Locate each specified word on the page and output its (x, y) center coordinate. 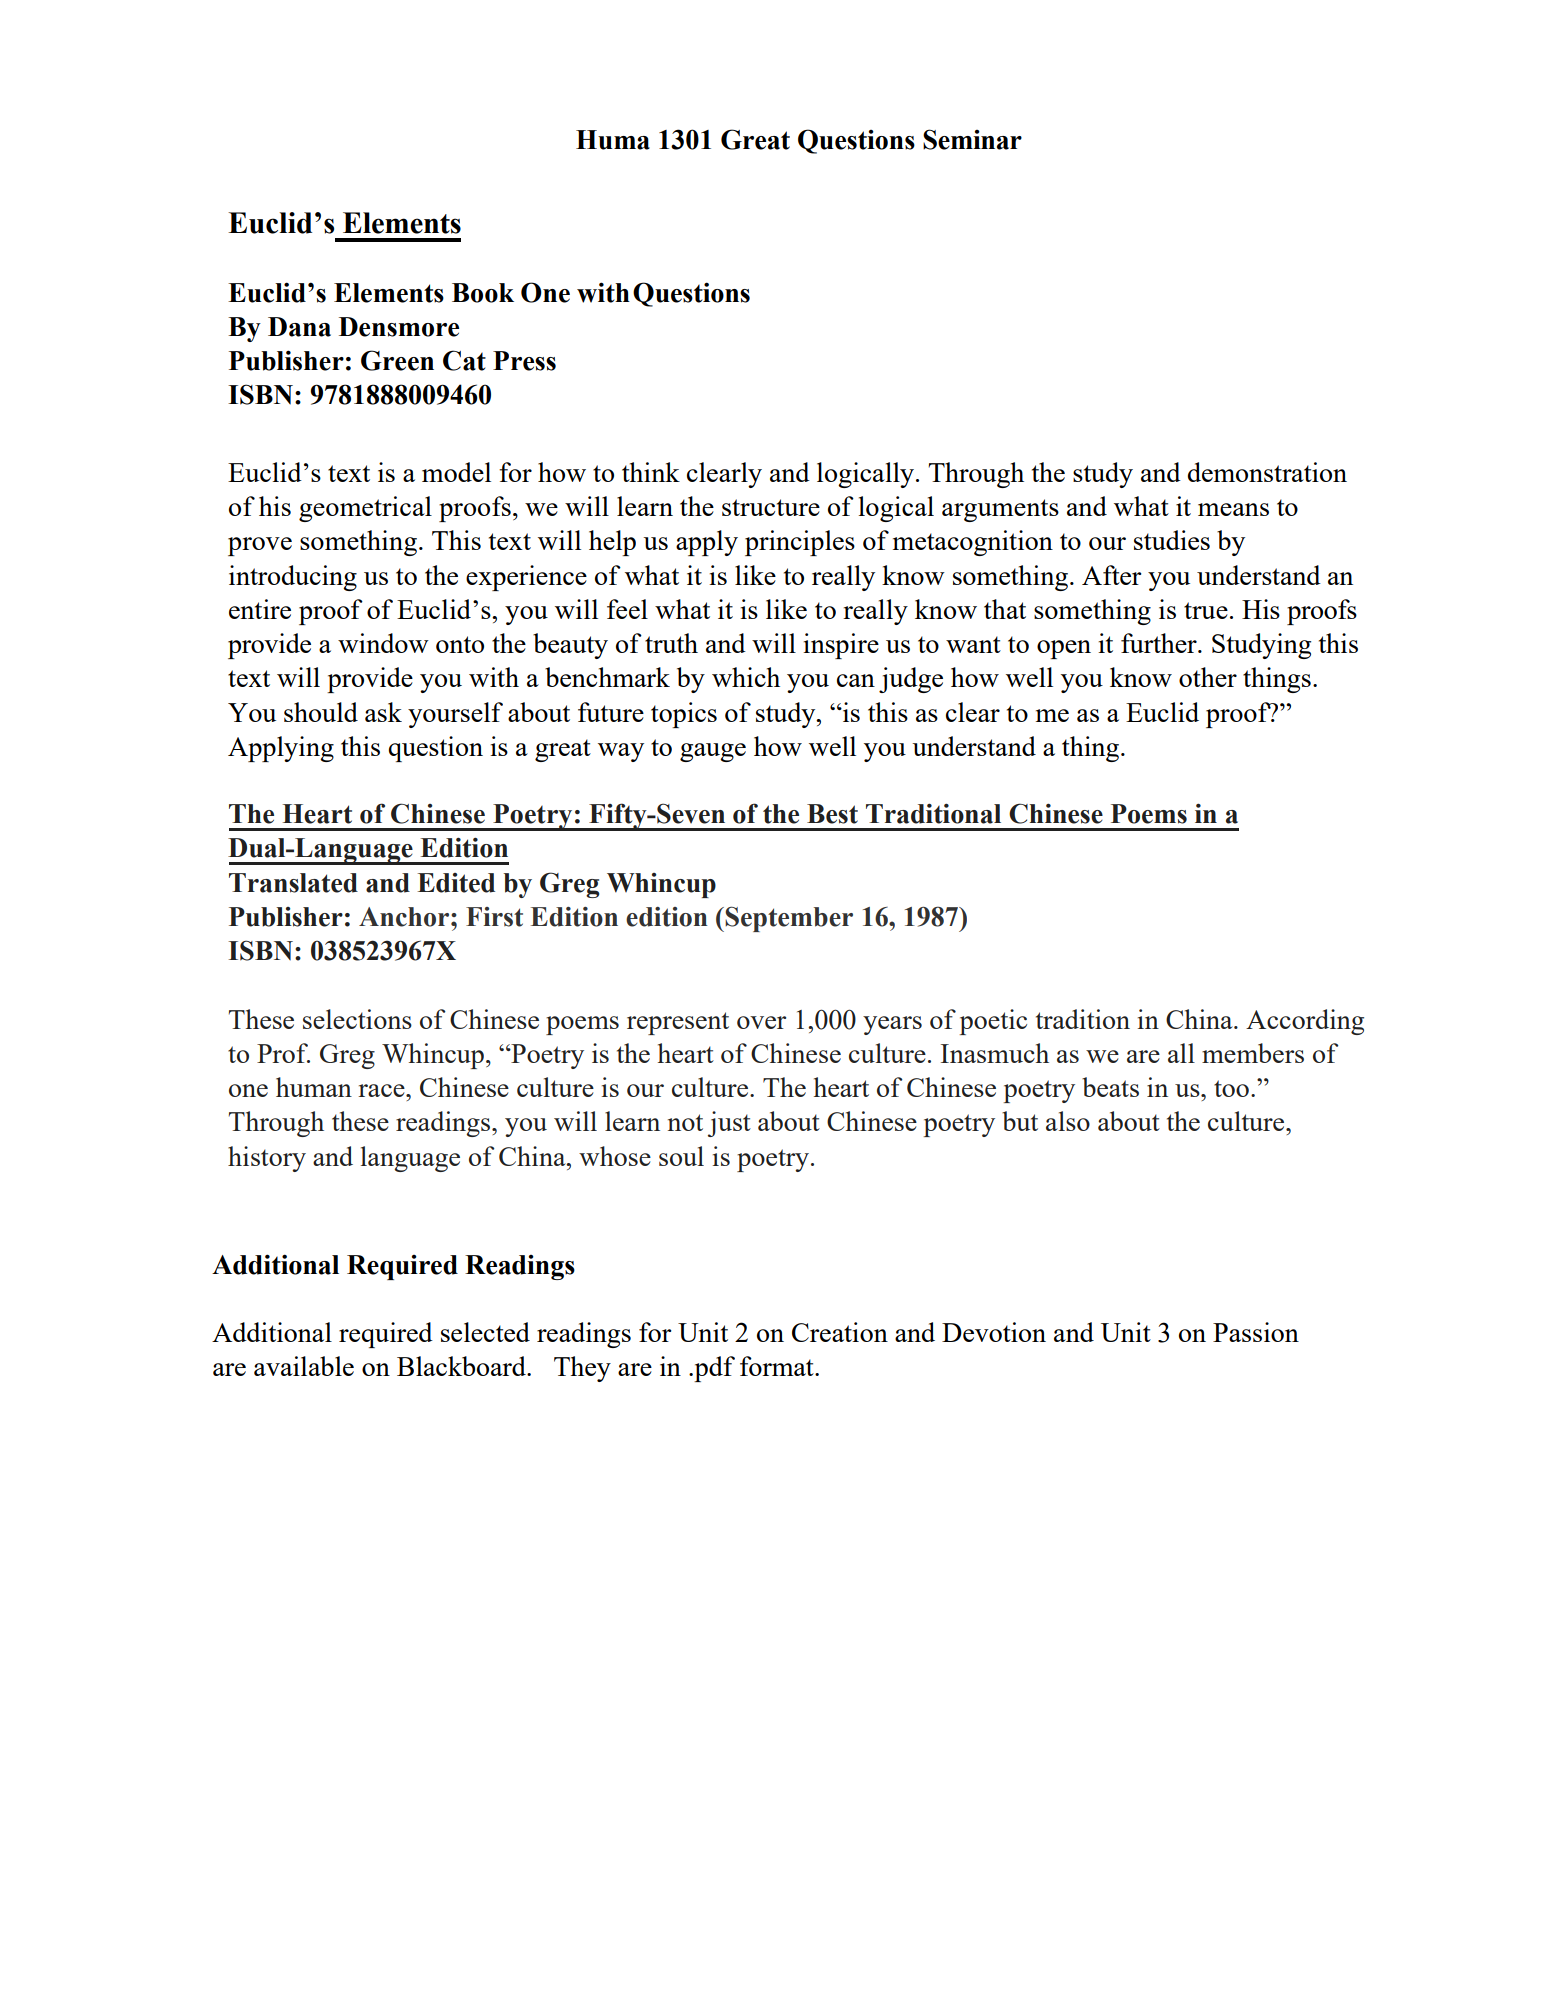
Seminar (972, 139)
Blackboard (462, 1366)
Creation (840, 1332)
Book (483, 293)
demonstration (1267, 472)
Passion (1256, 1332)
